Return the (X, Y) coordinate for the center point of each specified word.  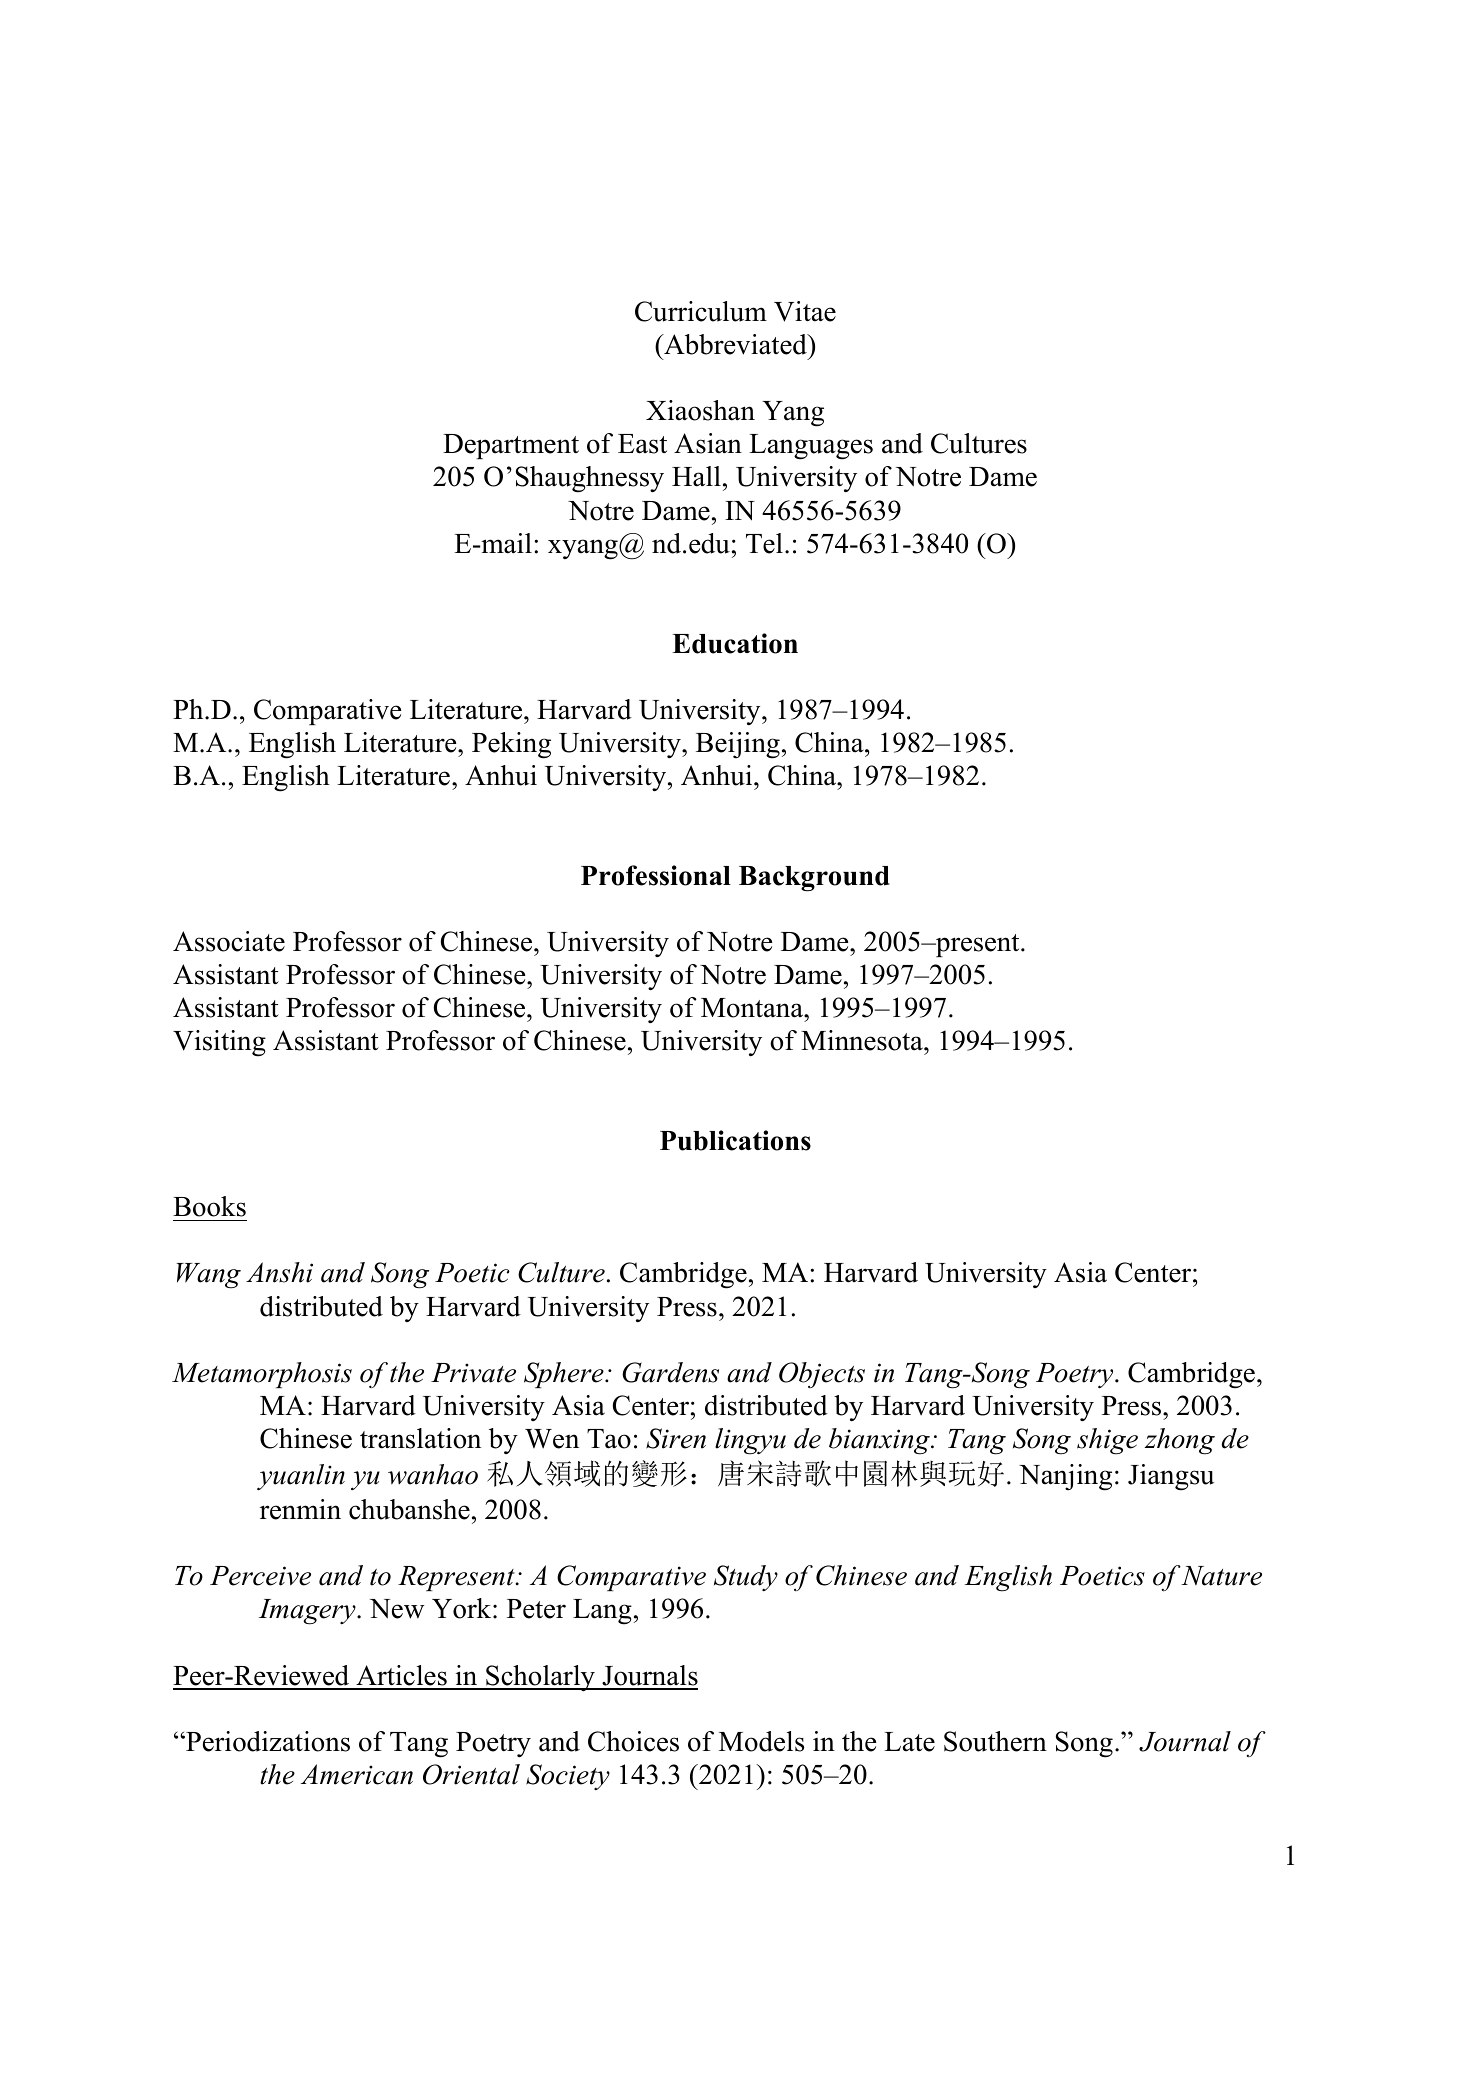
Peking (511, 745)
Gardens (670, 1372)
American (357, 1774)
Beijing (738, 745)
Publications (735, 1140)
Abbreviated (735, 344)
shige (1107, 1441)
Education (735, 643)
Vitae (805, 311)
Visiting (219, 1043)
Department (511, 446)
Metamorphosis (262, 1375)
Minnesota (863, 1040)
